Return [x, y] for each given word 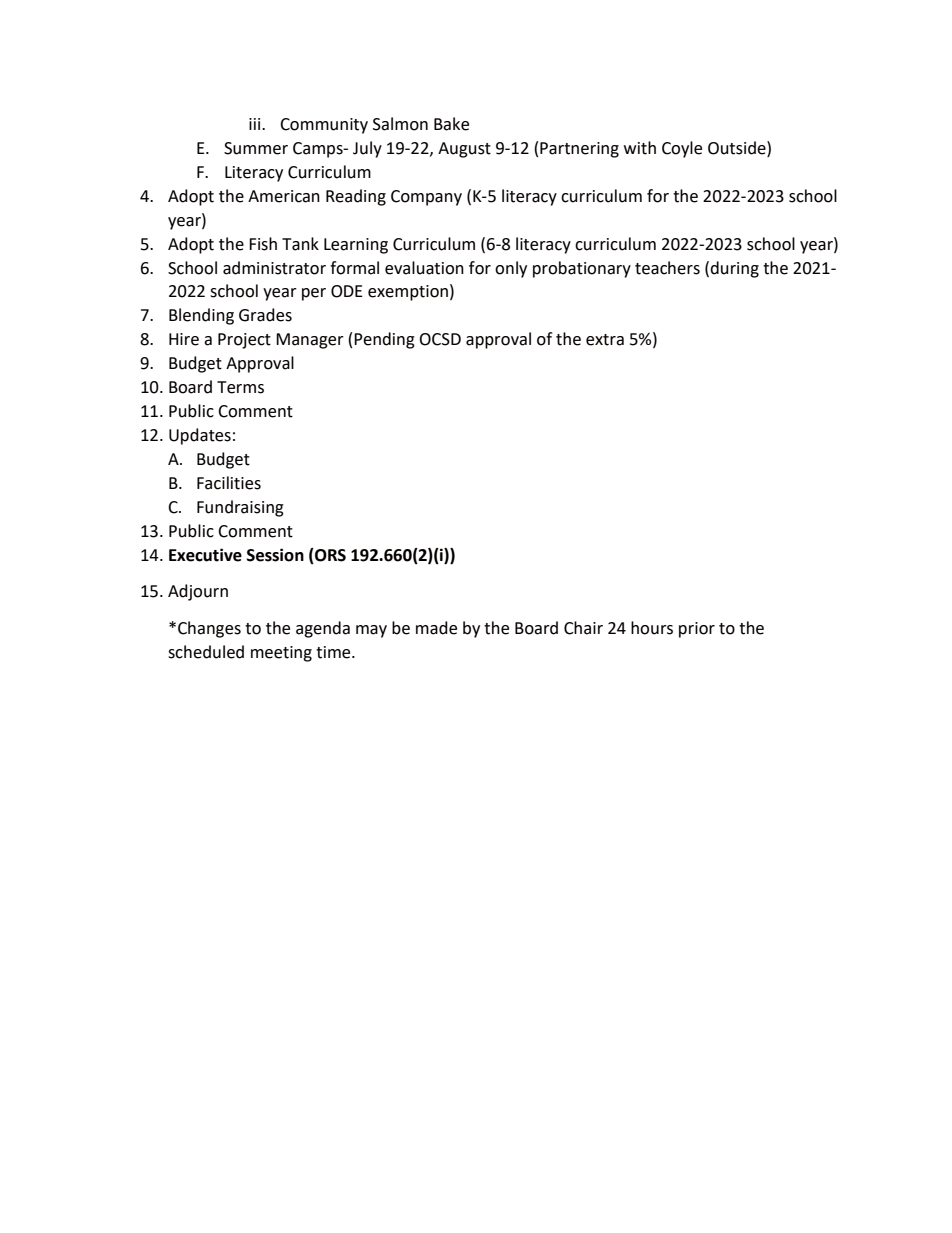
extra [605, 340]
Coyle [682, 149]
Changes [209, 629]
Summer [256, 148]
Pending [384, 340]
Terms [240, 387]
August [464, 150]
